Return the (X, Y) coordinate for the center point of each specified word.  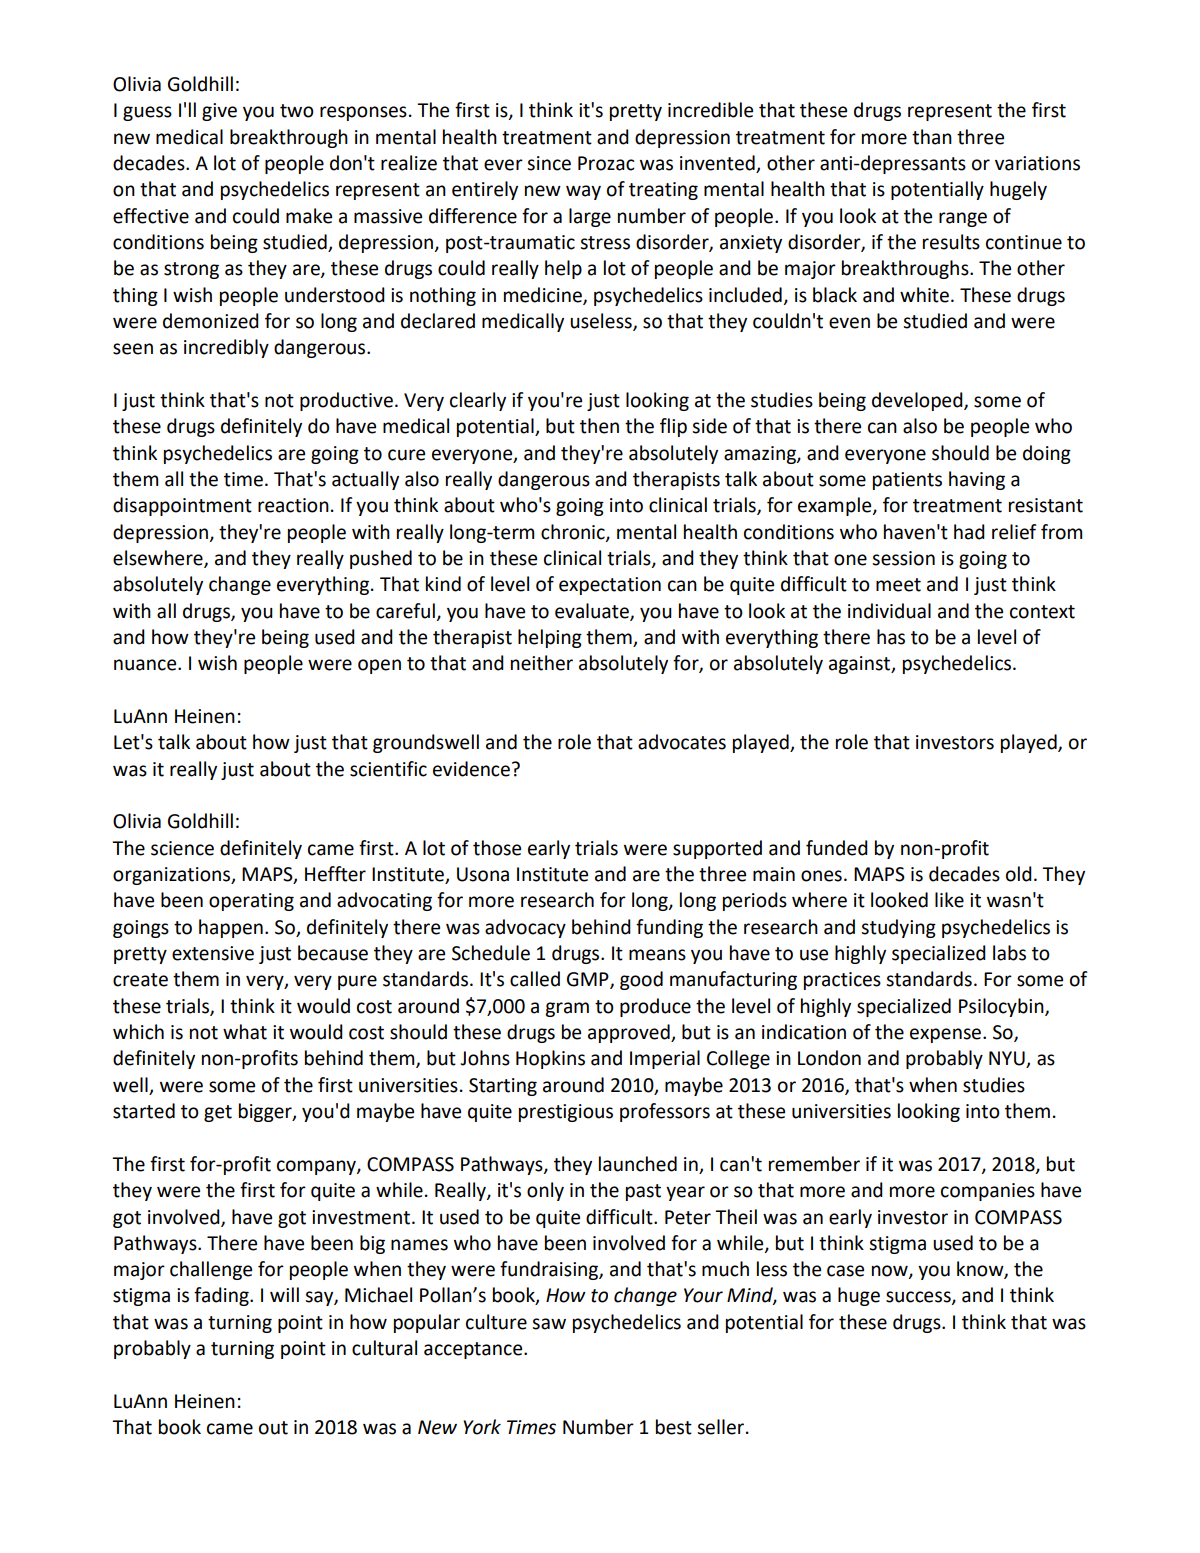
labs (1009, 953)
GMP (589, 980)
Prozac (606, 163)
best (674, 1427)
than (932, 137)
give (219, 112)
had (969, 532)
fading (222, 1296)
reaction (293, 505)
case (845, 1271)
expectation (610, 586)
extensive (213, 953)
